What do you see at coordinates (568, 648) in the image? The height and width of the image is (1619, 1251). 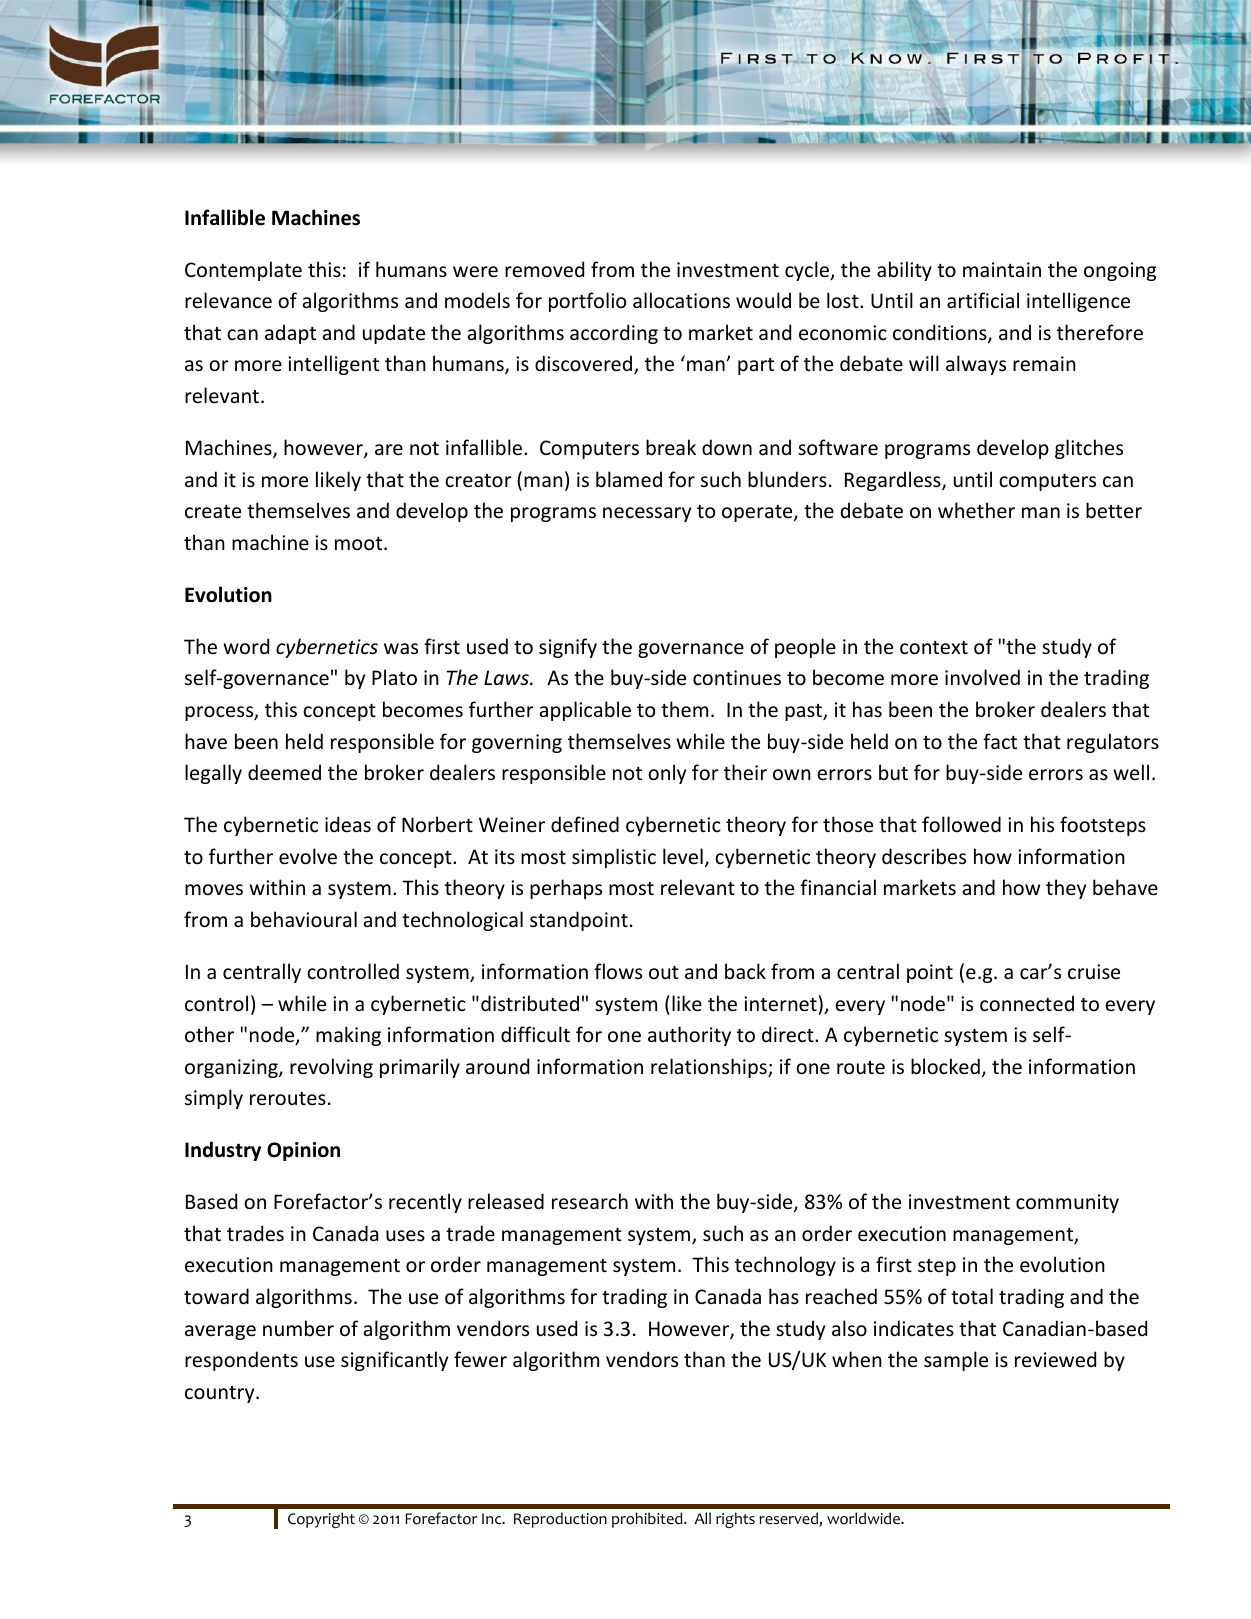 I see `signify` at bounding box center [568, 648].
